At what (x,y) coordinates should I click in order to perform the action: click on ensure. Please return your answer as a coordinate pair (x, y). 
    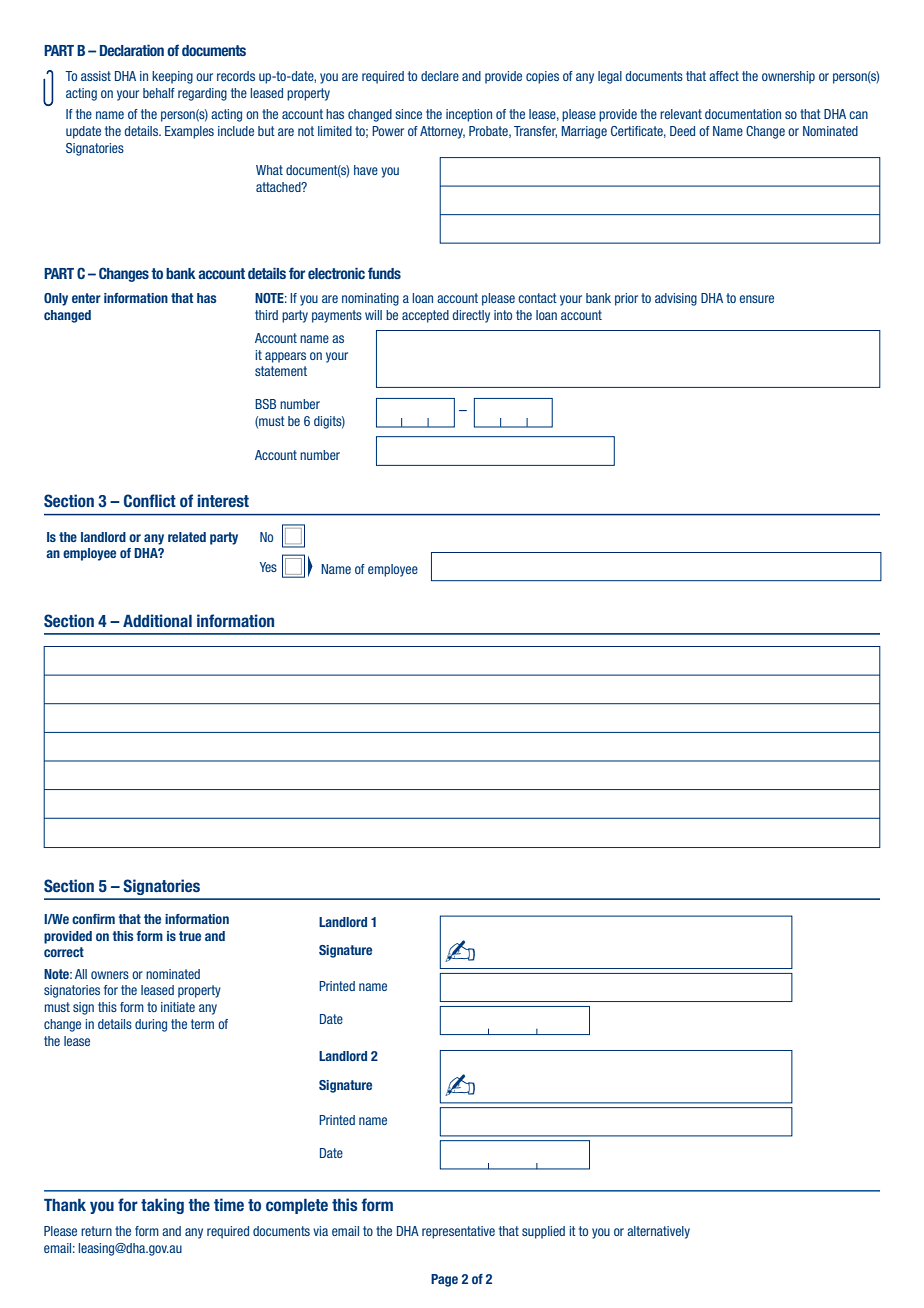
    Looking at the image, I should click on (757, 299).
